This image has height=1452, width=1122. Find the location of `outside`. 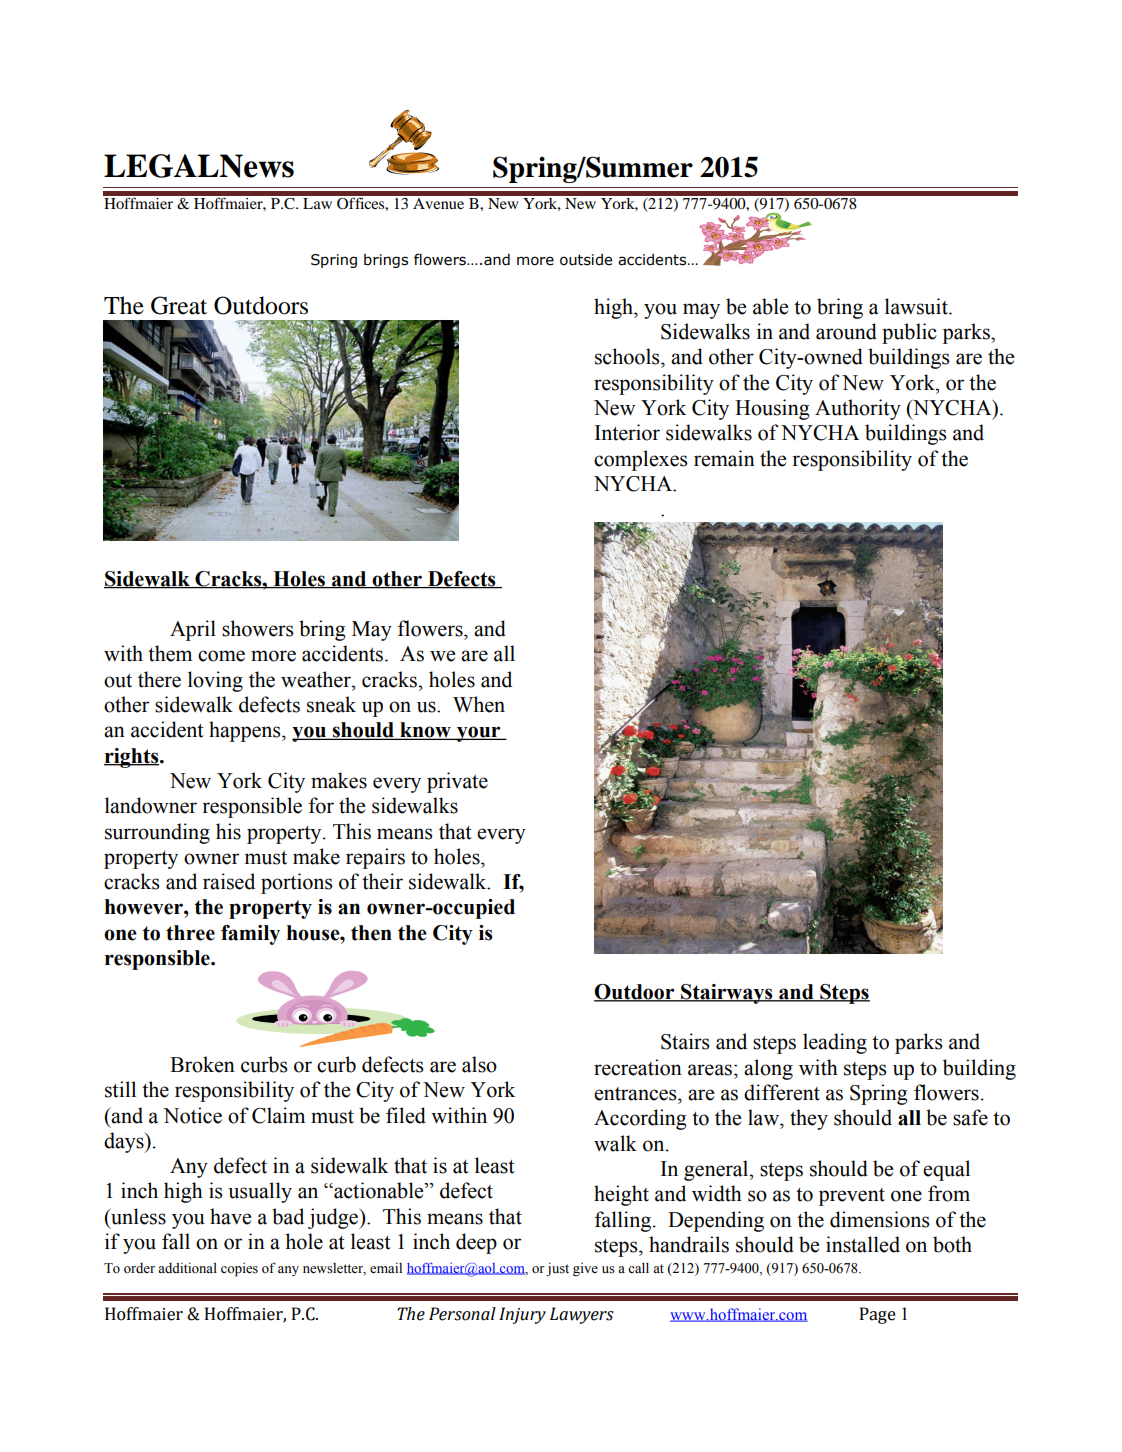

outside is located at coordinates (586, 259).
